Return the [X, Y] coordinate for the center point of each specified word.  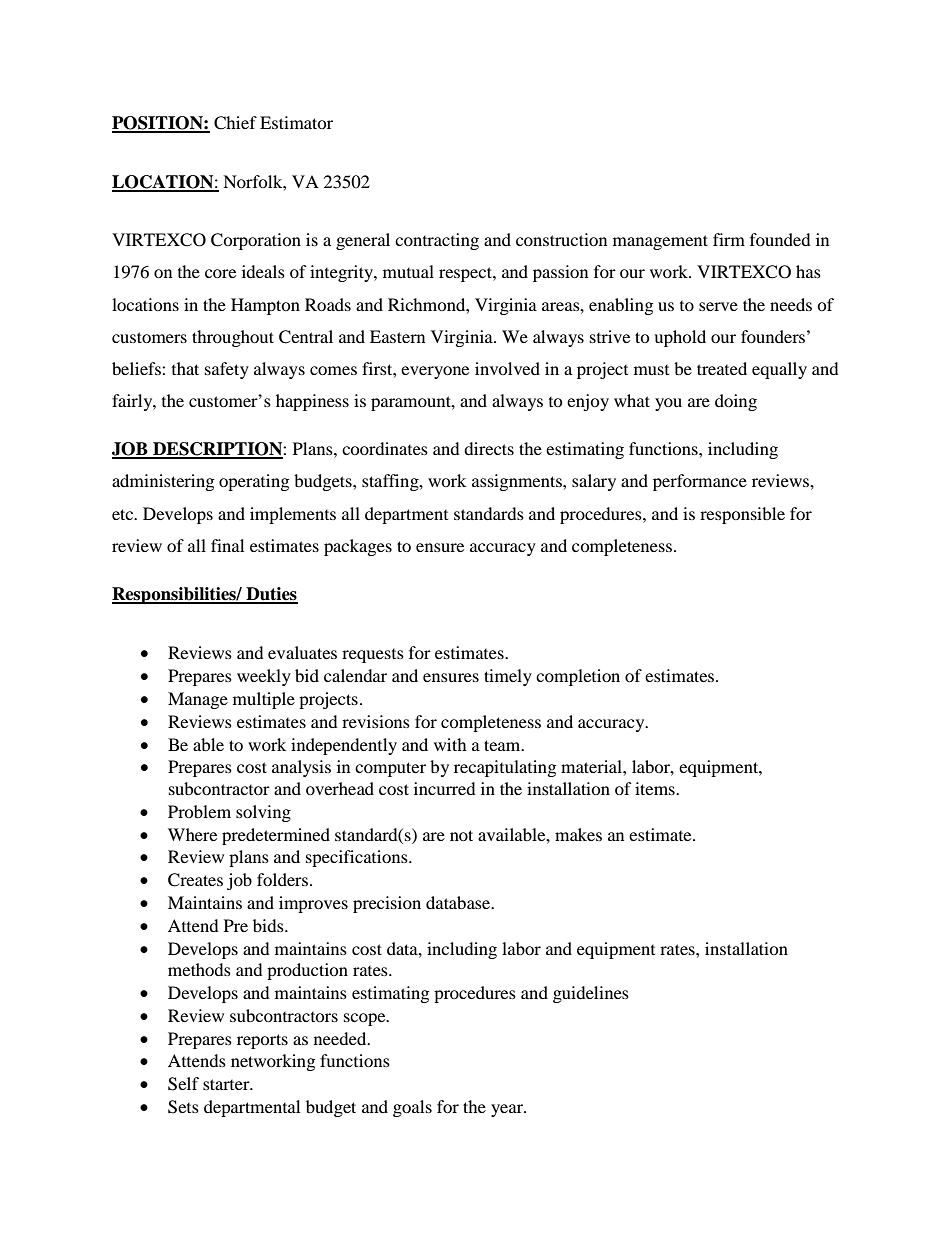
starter [227, 1084]
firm [729, 239]
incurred [445, 788]
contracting [437, 241]
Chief [235, 123]
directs [489, 448]
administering [163, 482]
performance [700, 482]
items [656, 788]
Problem [199, 811]
